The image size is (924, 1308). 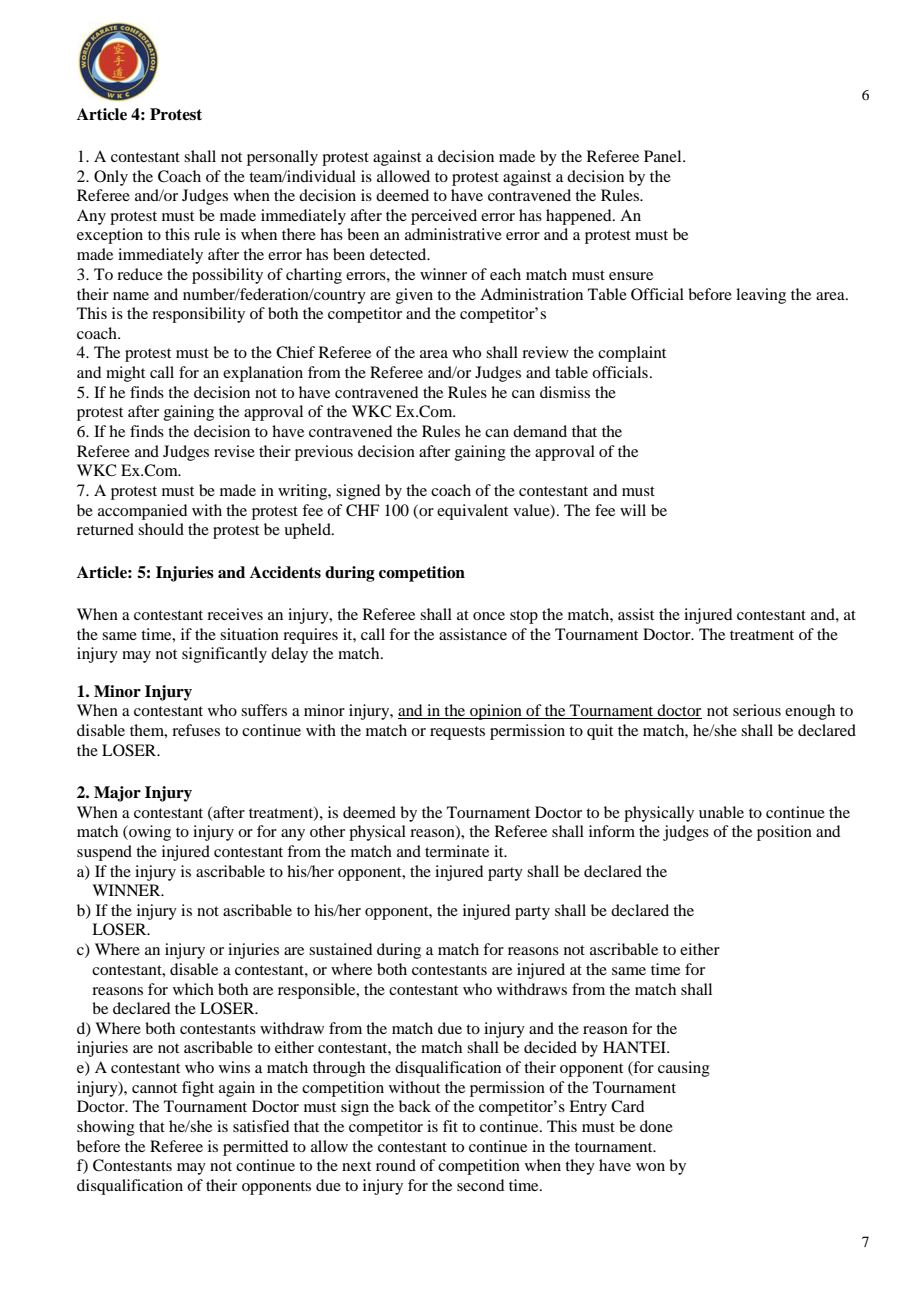 I want to click on fit, so click(x=450, y=1126).
